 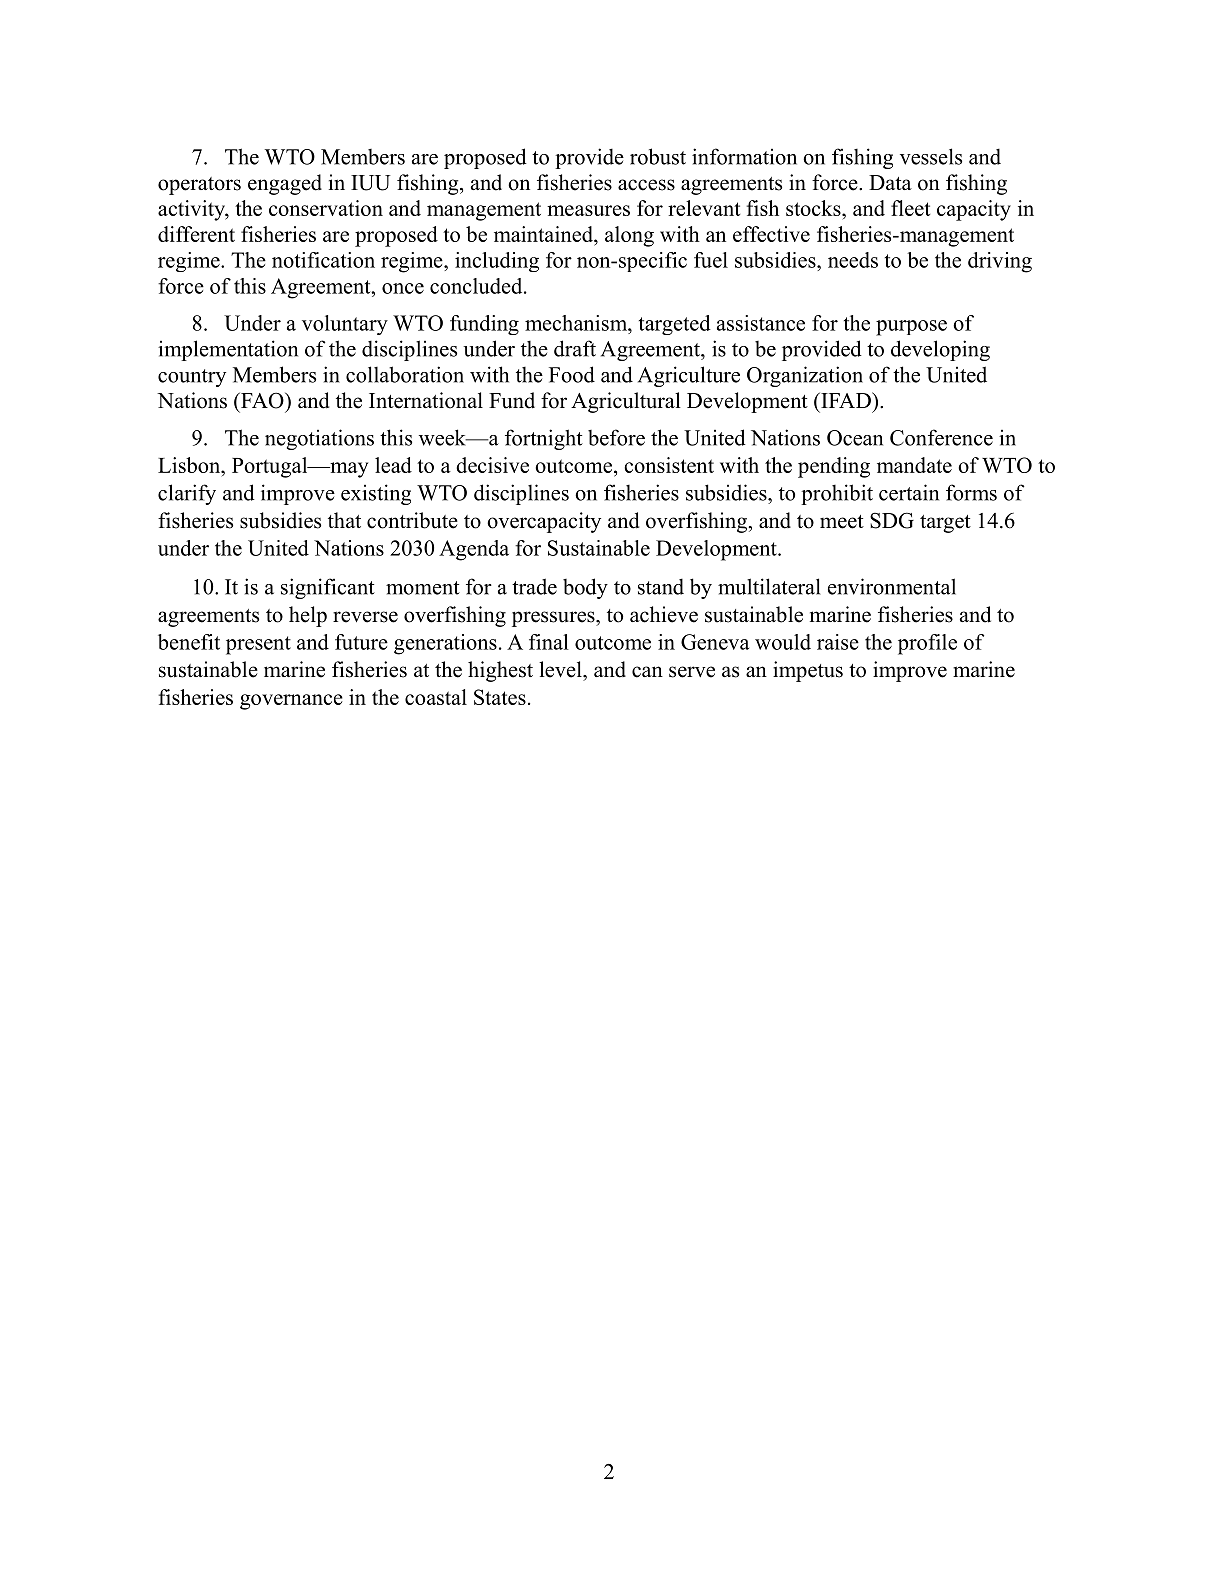 I want to click on access, so click(x=646, y=185).
